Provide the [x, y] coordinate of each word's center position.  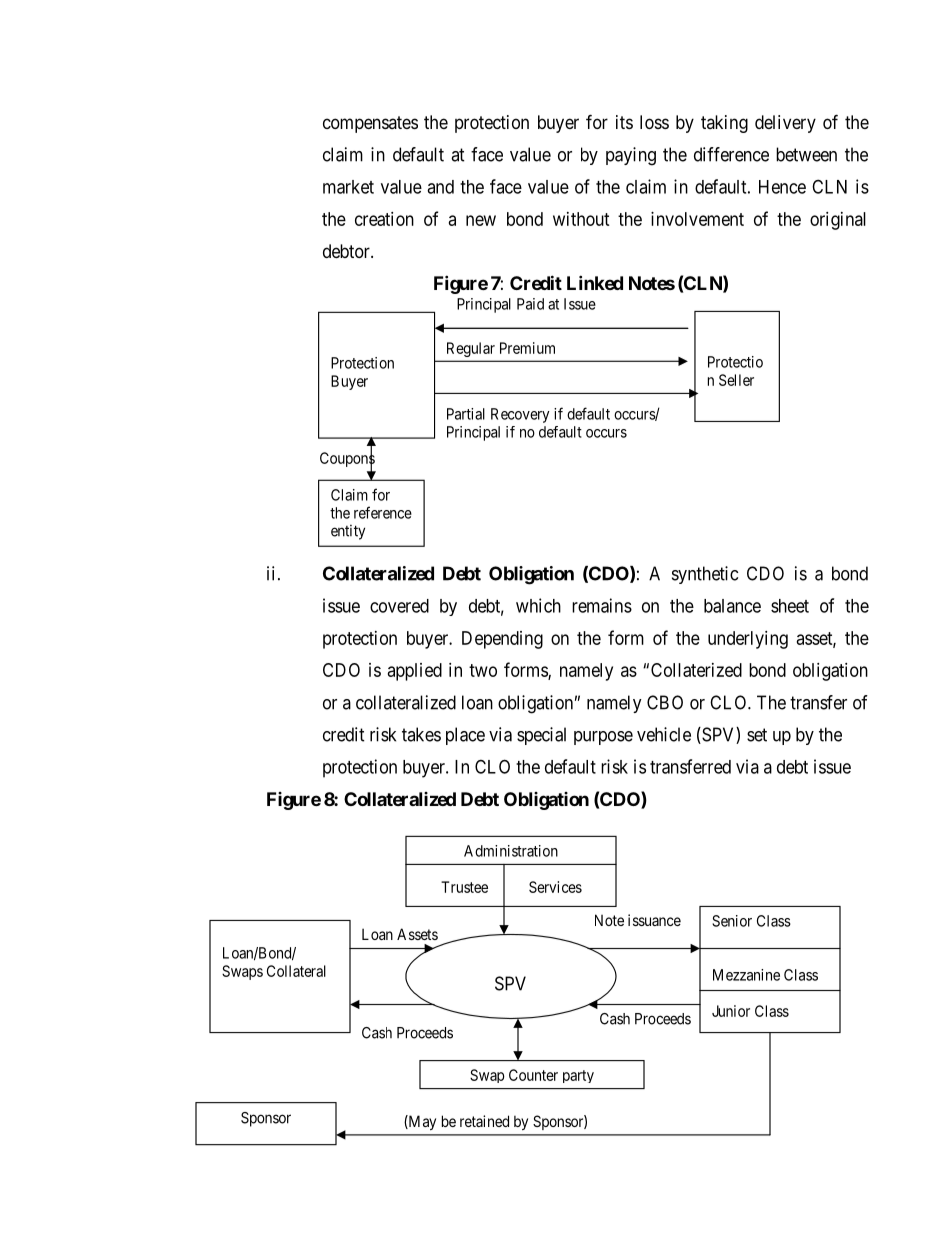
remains [602, 605]
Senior [732, 921]
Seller [736, 380]
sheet [790, 606]
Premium [527, 348]
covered [399, 606]
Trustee [464, 887]
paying [631, 156]
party [578, 1076]
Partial [466, 414]
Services [555, 887]
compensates [370, 124]
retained [484, 1121]
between [806, 154]
